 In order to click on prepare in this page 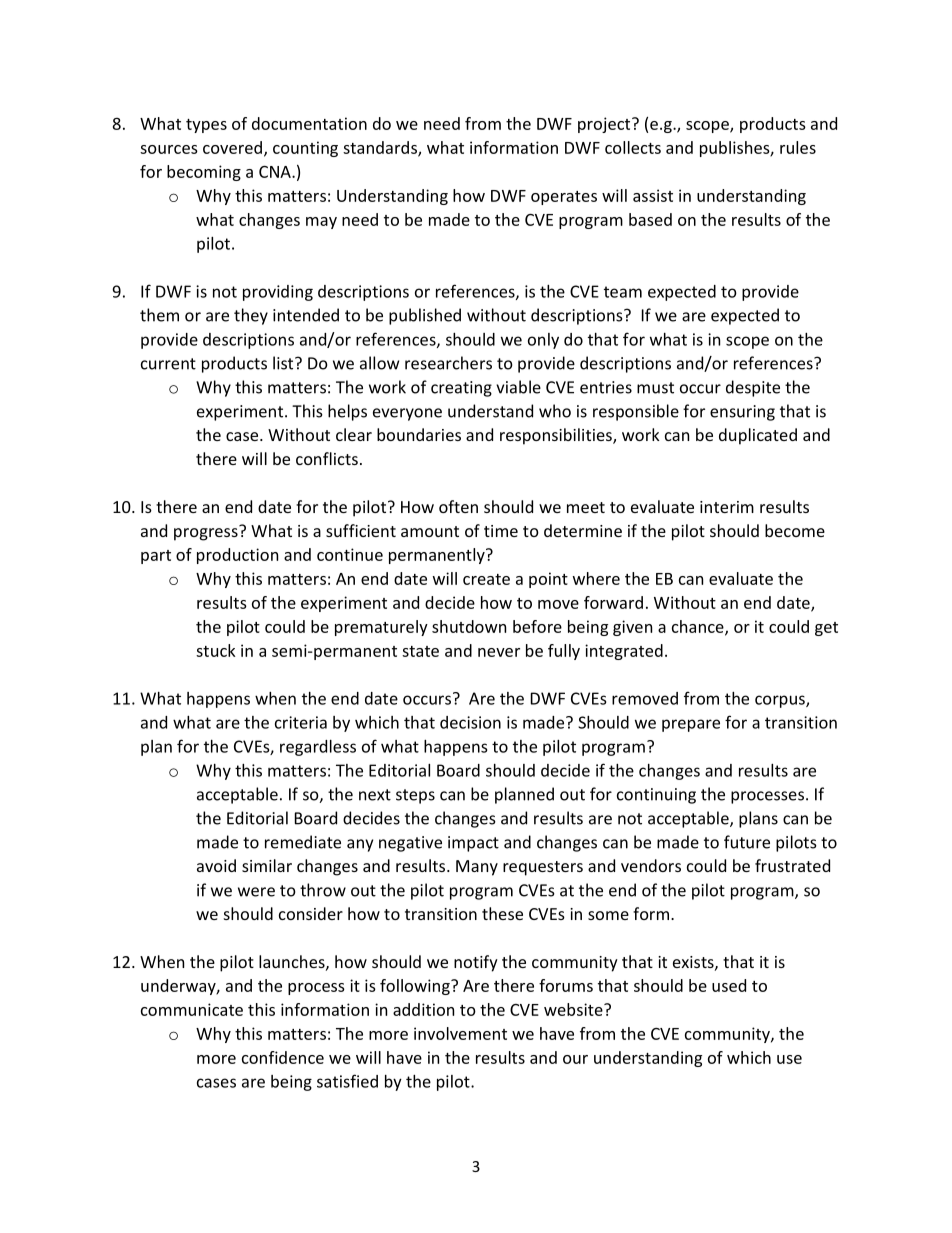, I will do `click(691, 725)`.
